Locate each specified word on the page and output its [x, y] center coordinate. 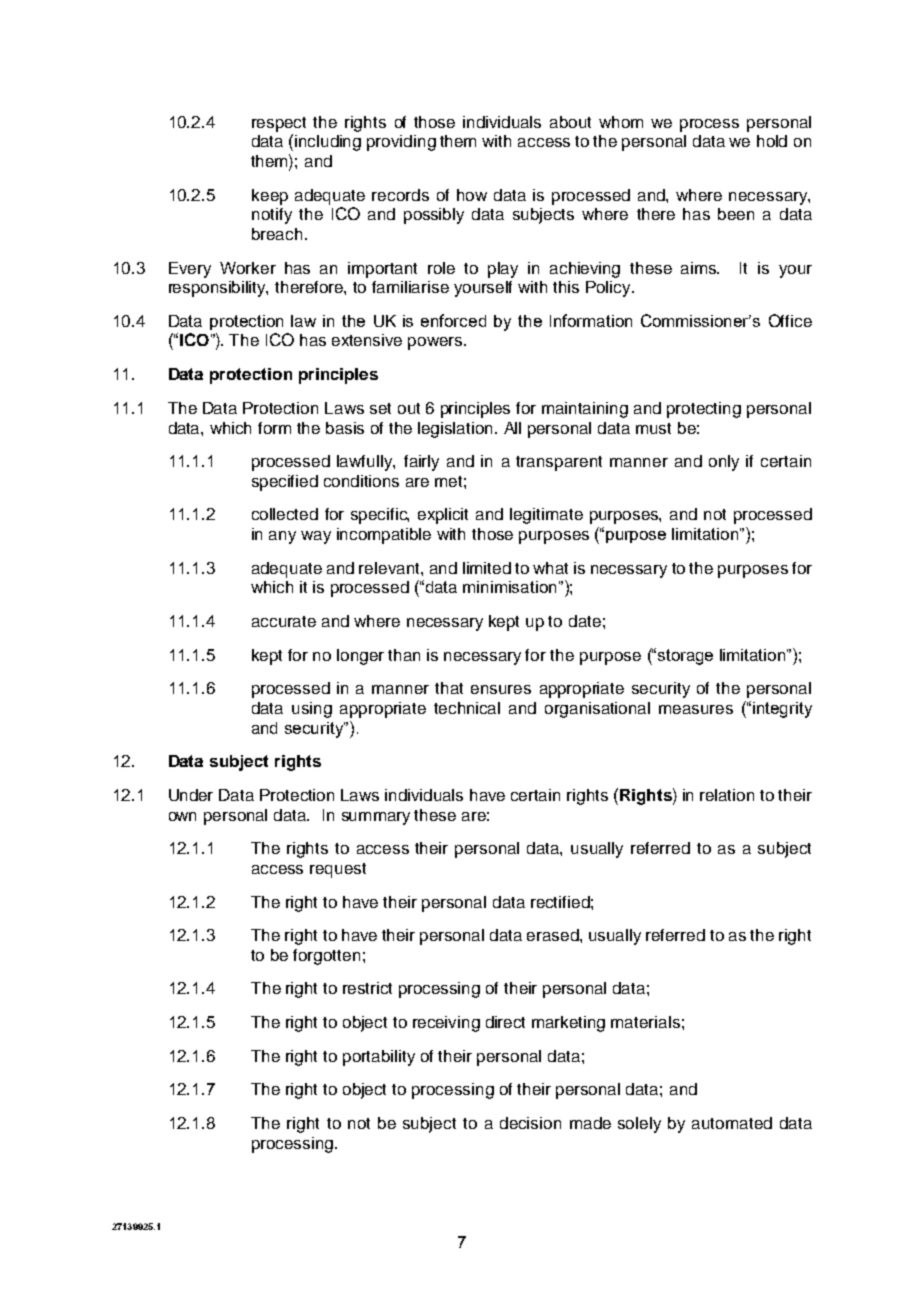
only [724, 463]
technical [467, 708]
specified [285, 483]
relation [727, 795]
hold [772, 141]
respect [279, 124]
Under [191, 795]
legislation [455, 430]
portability [379, 1058]
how [472, 195]
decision [530, 1123]
